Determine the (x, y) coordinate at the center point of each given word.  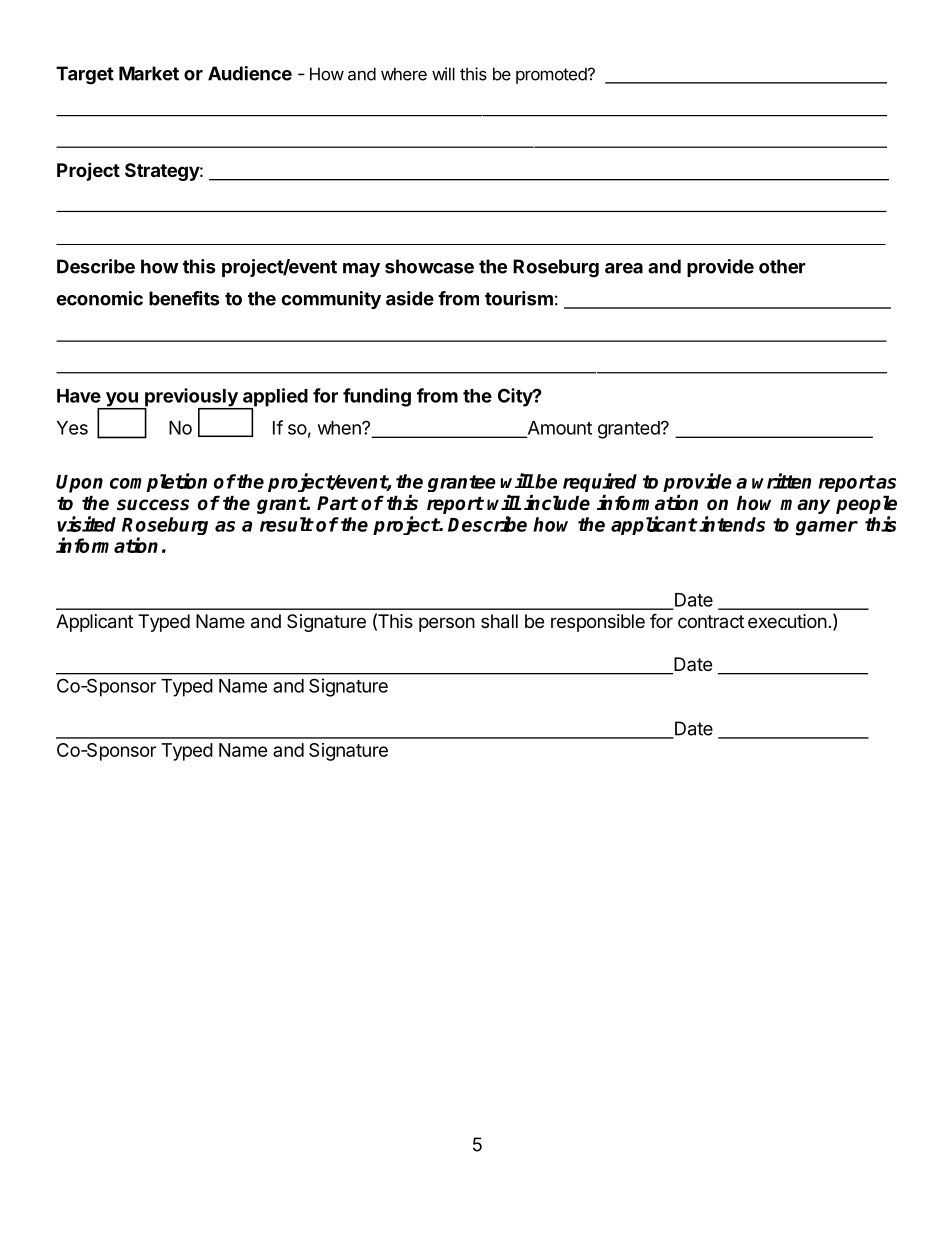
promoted (552, 75)
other (782, 266)
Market (149, 73)
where (404, 74)
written (781, 481)
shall (499, 621)
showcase (429, 266)
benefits (184, 298)
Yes (72, 428)
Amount (558, 429)
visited (86, 524)
